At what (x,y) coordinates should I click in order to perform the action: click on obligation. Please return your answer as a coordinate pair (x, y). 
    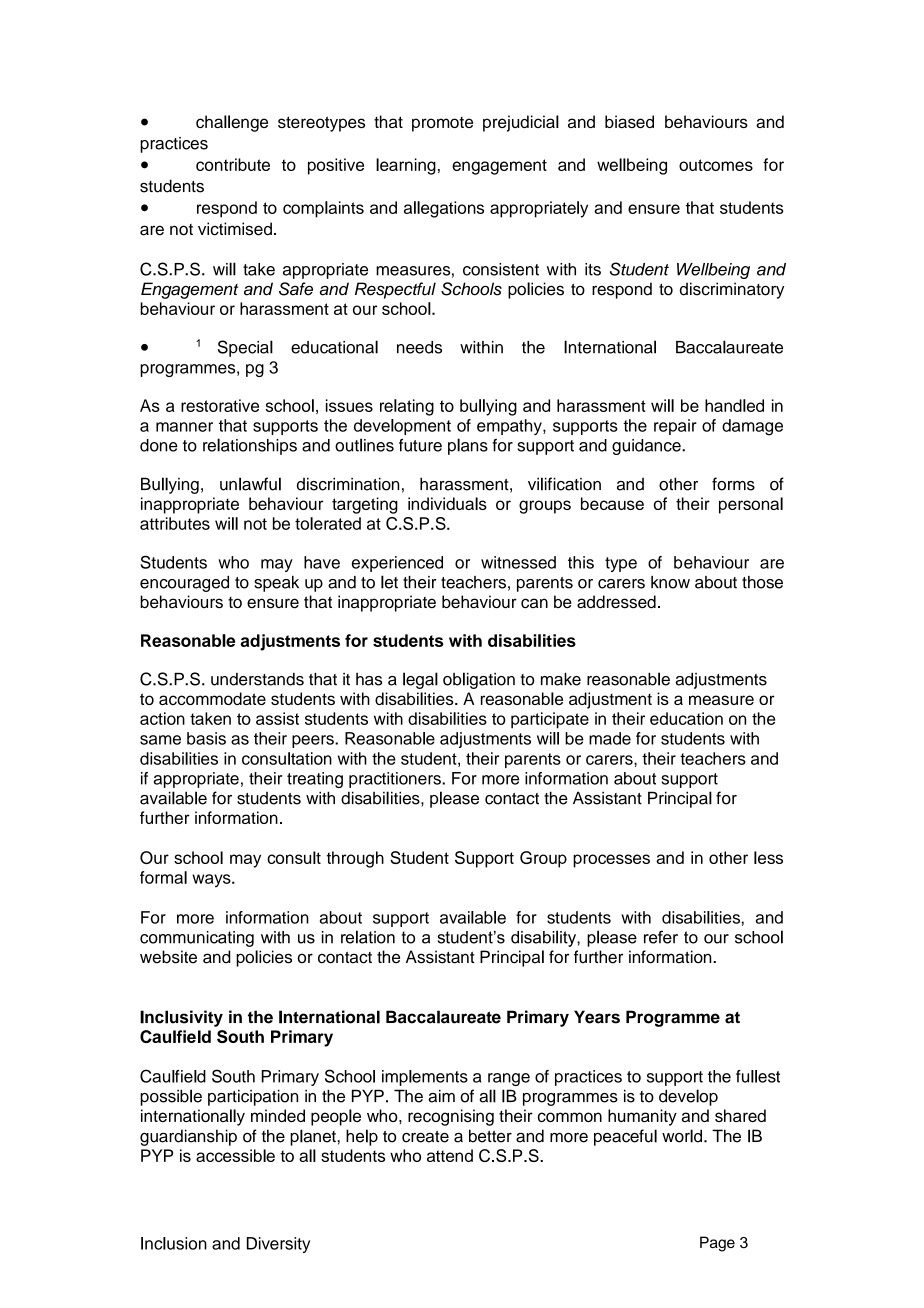
    Looking at the image, I should click on (479, 680).
